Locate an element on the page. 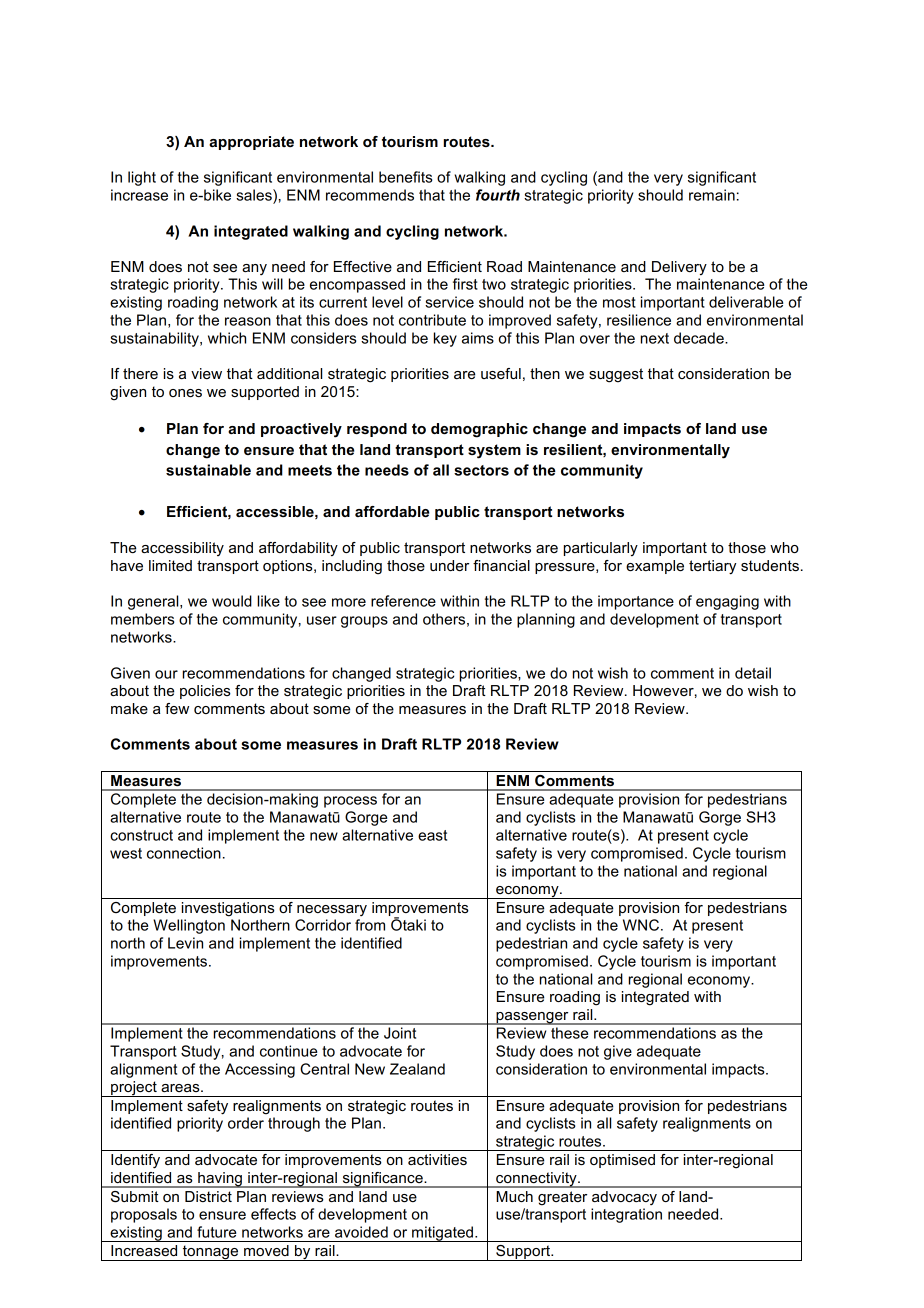 The height and width of the document is (1308, 924). demographic is located at coordinates (479, 430).
